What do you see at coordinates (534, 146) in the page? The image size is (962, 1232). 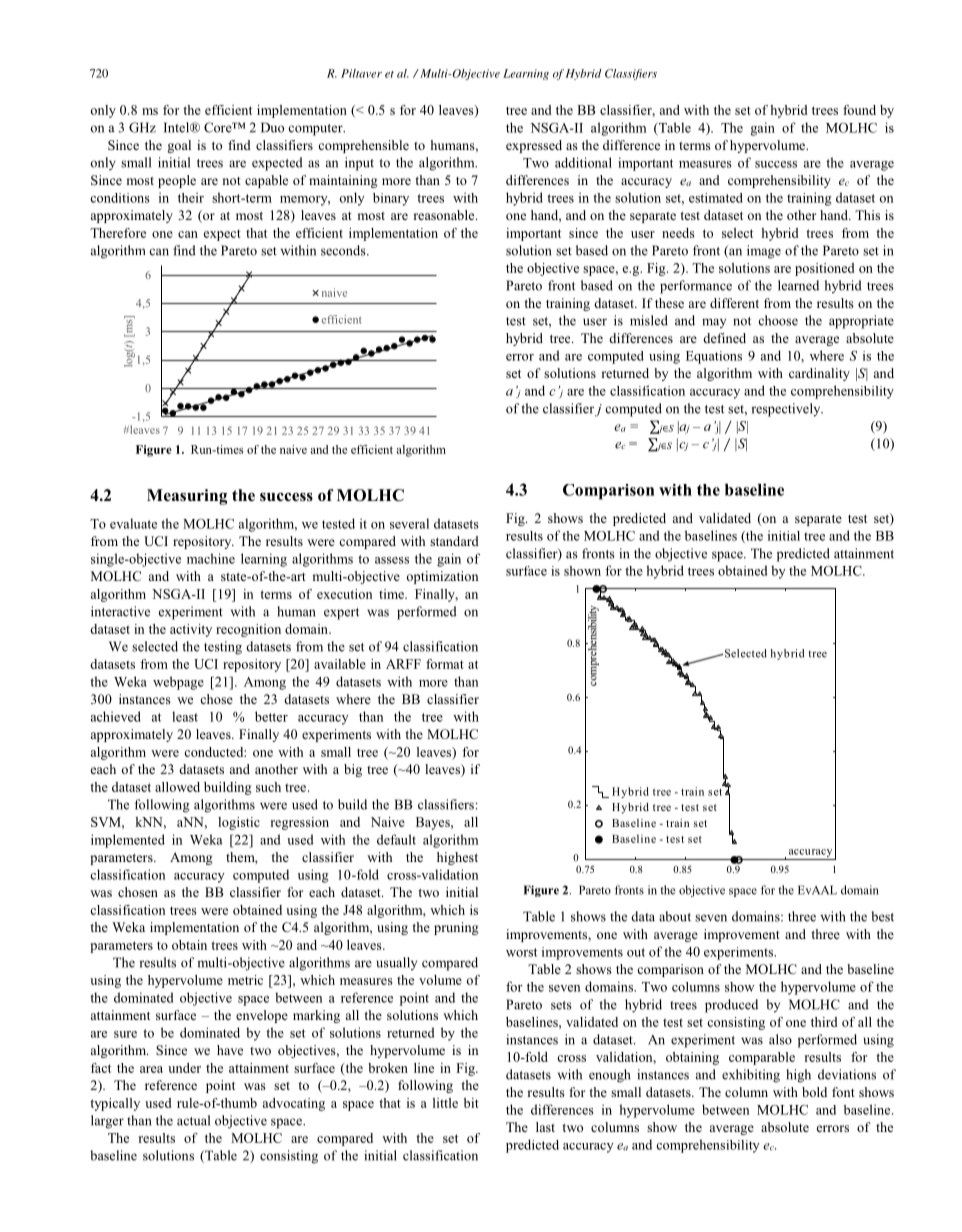 I see `expressed` at bounding box center [534, 146].
